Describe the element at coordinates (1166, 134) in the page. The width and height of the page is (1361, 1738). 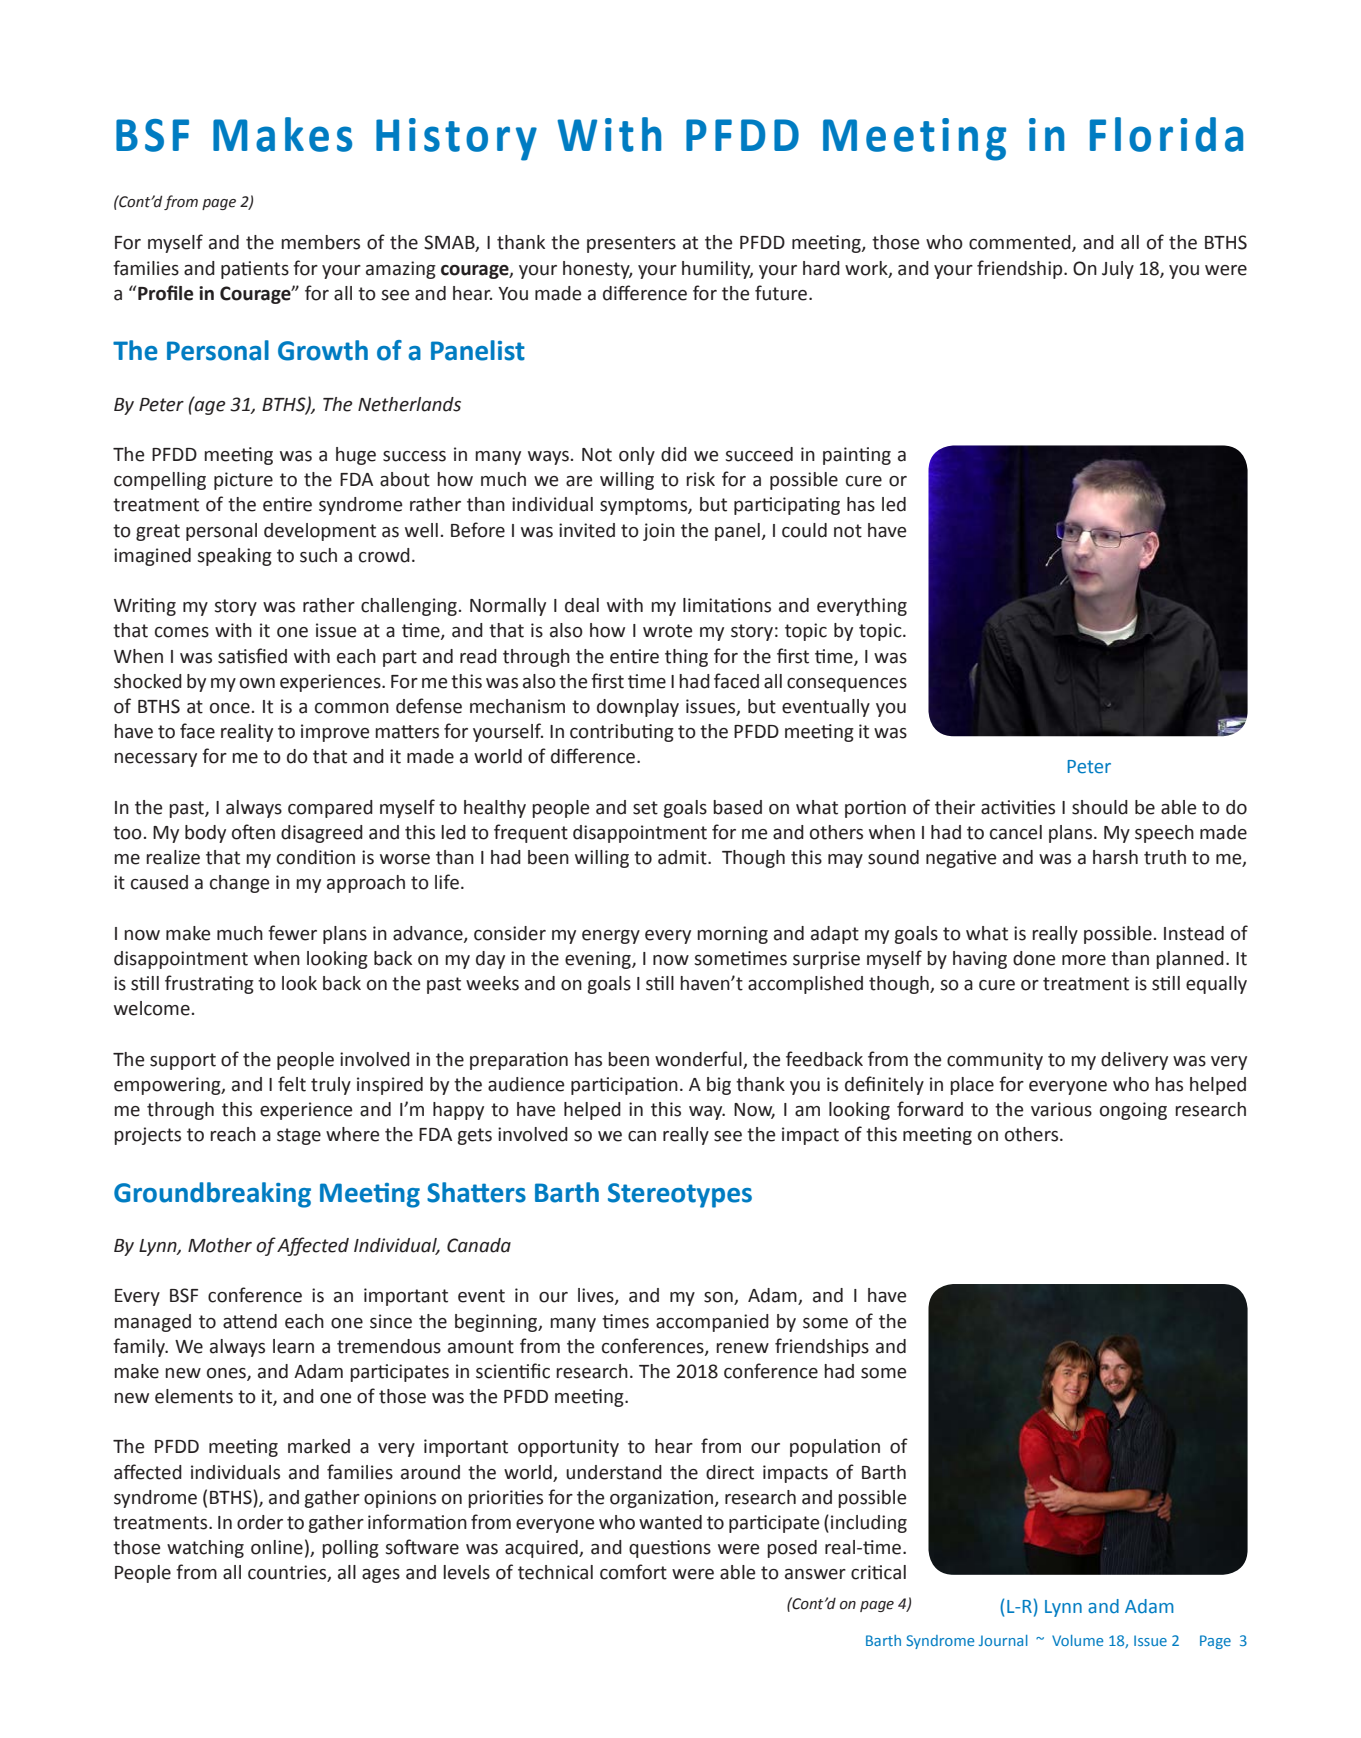
I see `Florida` at that location.
